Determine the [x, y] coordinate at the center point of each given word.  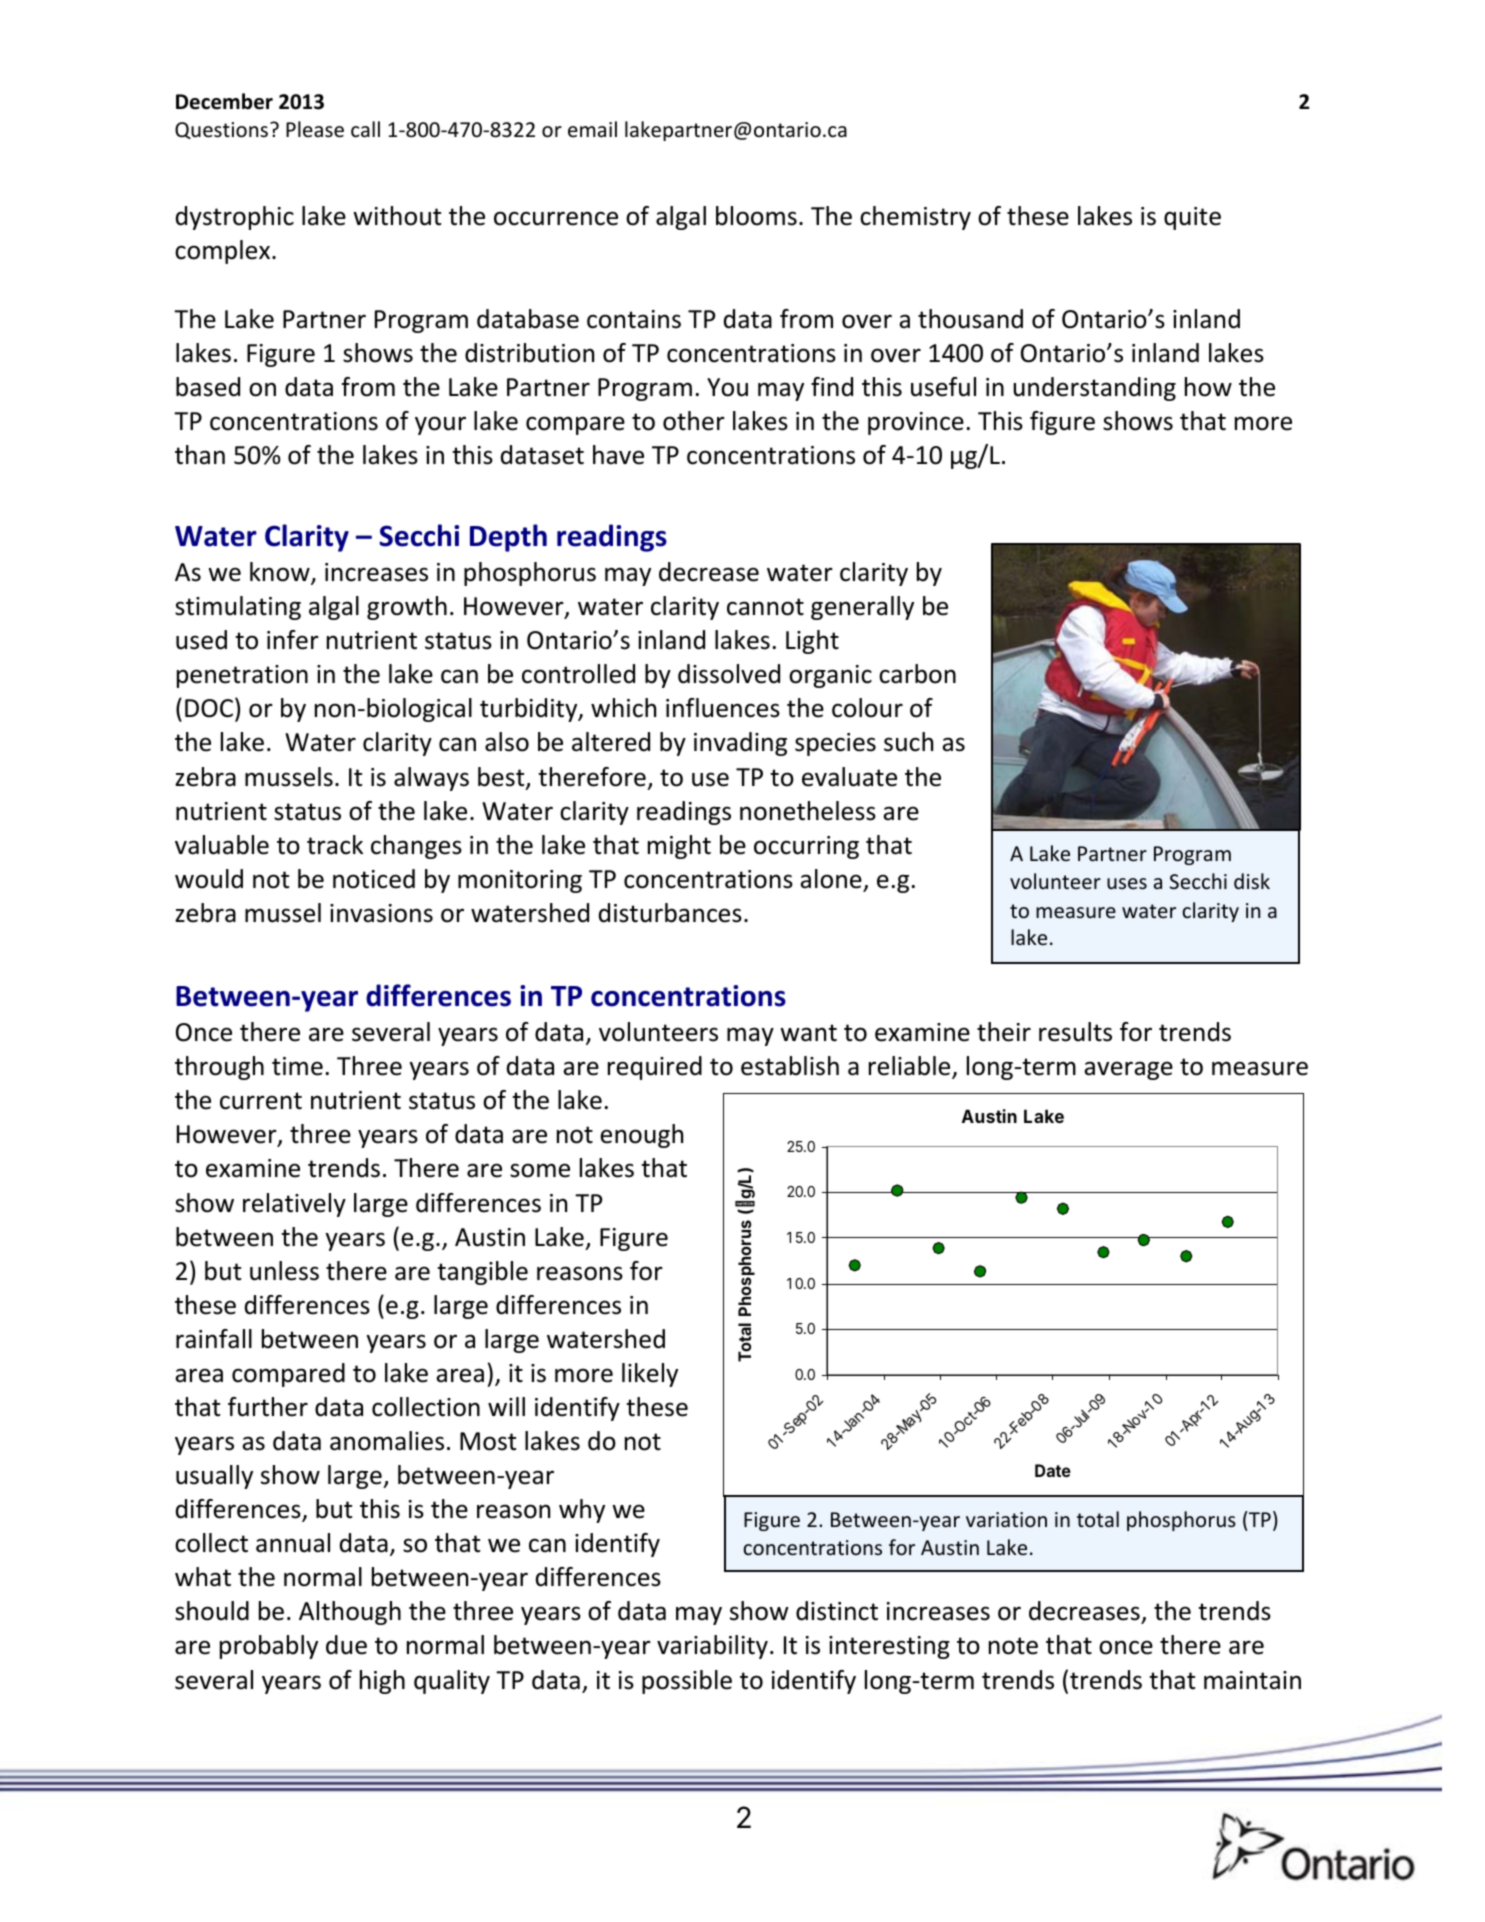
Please [315, 129]
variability [712, 1647]
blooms [756, 216]
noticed [374, 879]
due [346, 1645]
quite [1192, 218]
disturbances [670, 913]
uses [1127, 883]
